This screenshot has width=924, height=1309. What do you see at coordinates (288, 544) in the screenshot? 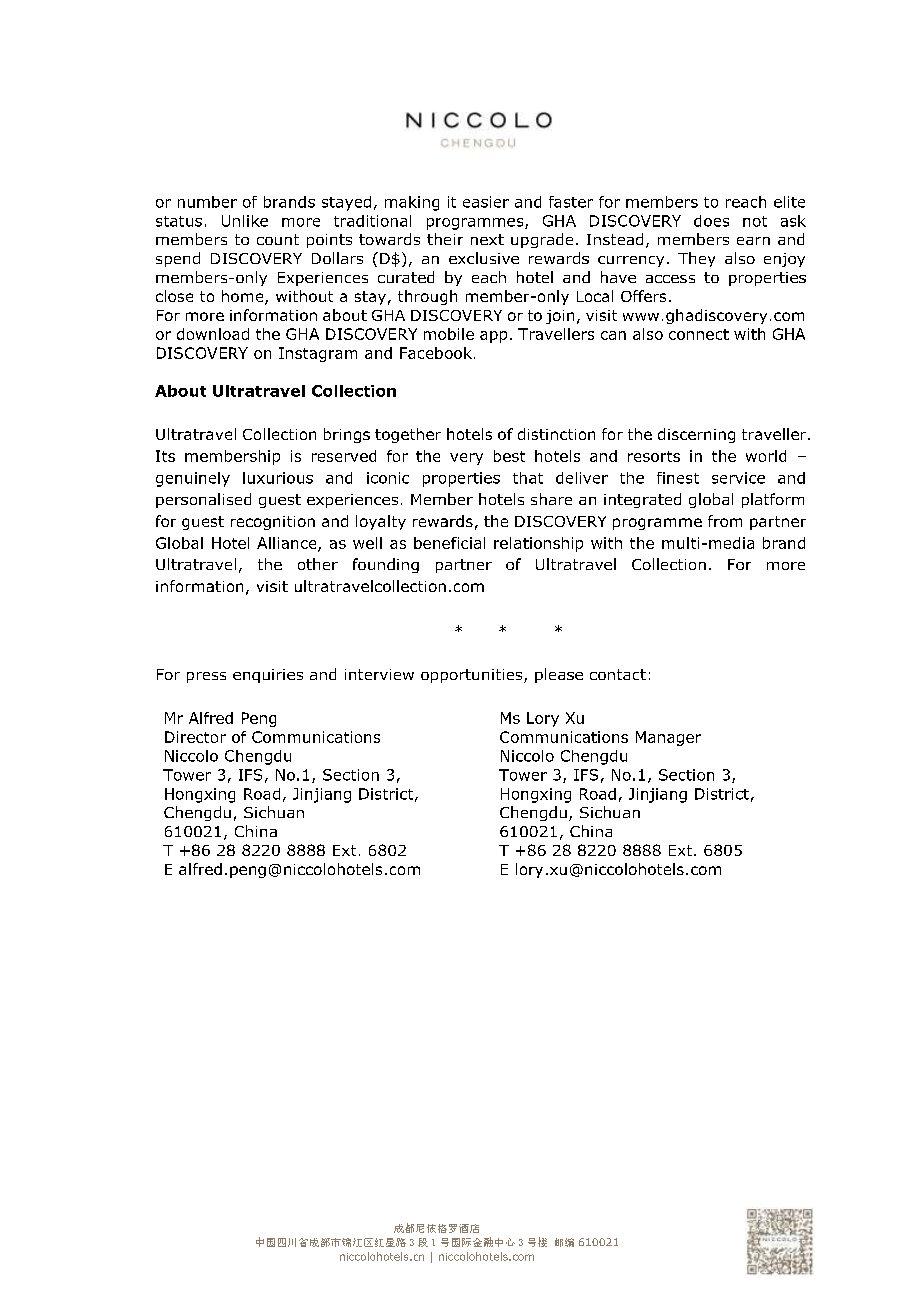
I see `Alliance` at bounding box center [288, 544].
